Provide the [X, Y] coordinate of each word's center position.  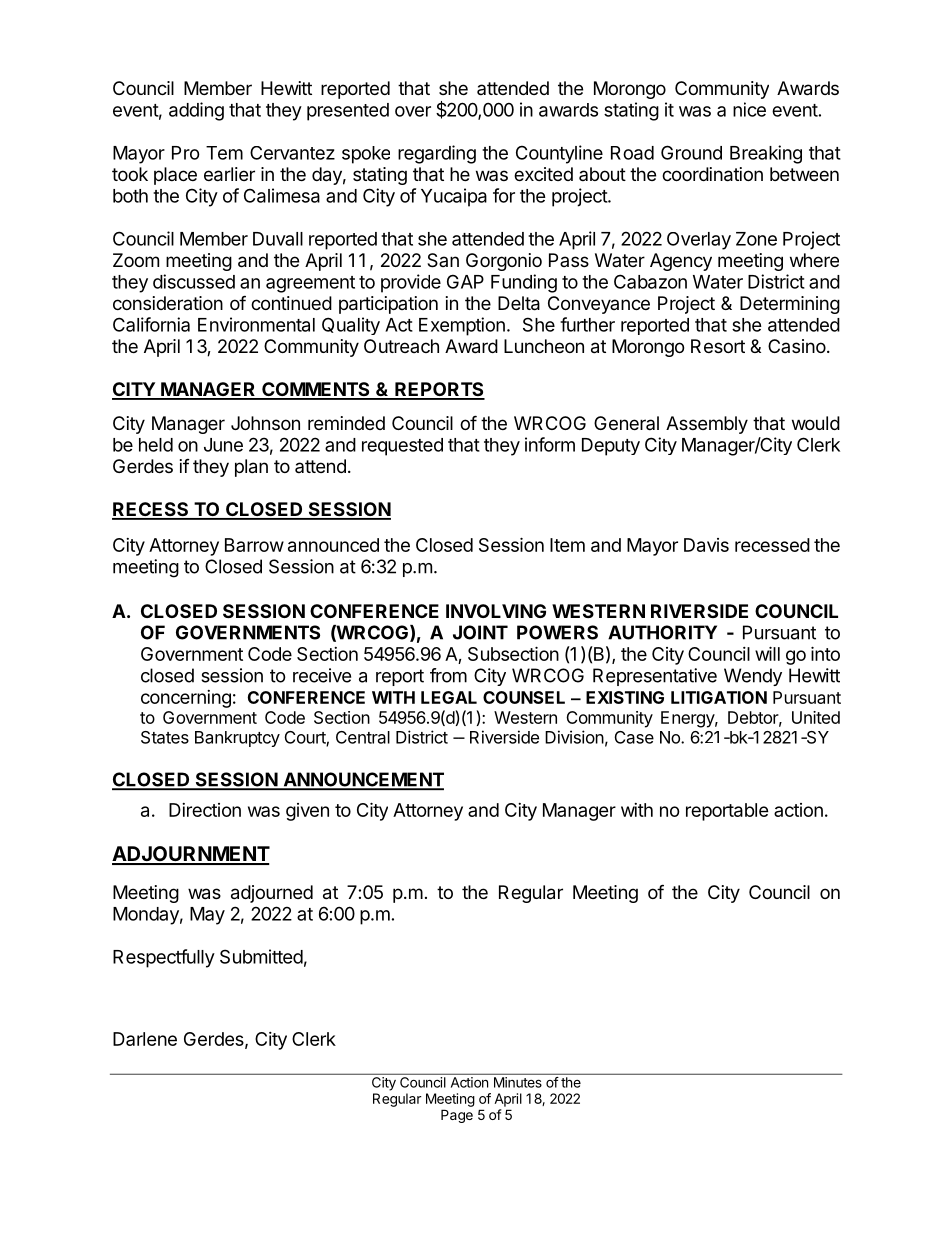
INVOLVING [496, 611]
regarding [437, 154]
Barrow [254, 545]
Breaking [766, 154]
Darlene [145, 1039]
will [767, 653]
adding [196, 111]
